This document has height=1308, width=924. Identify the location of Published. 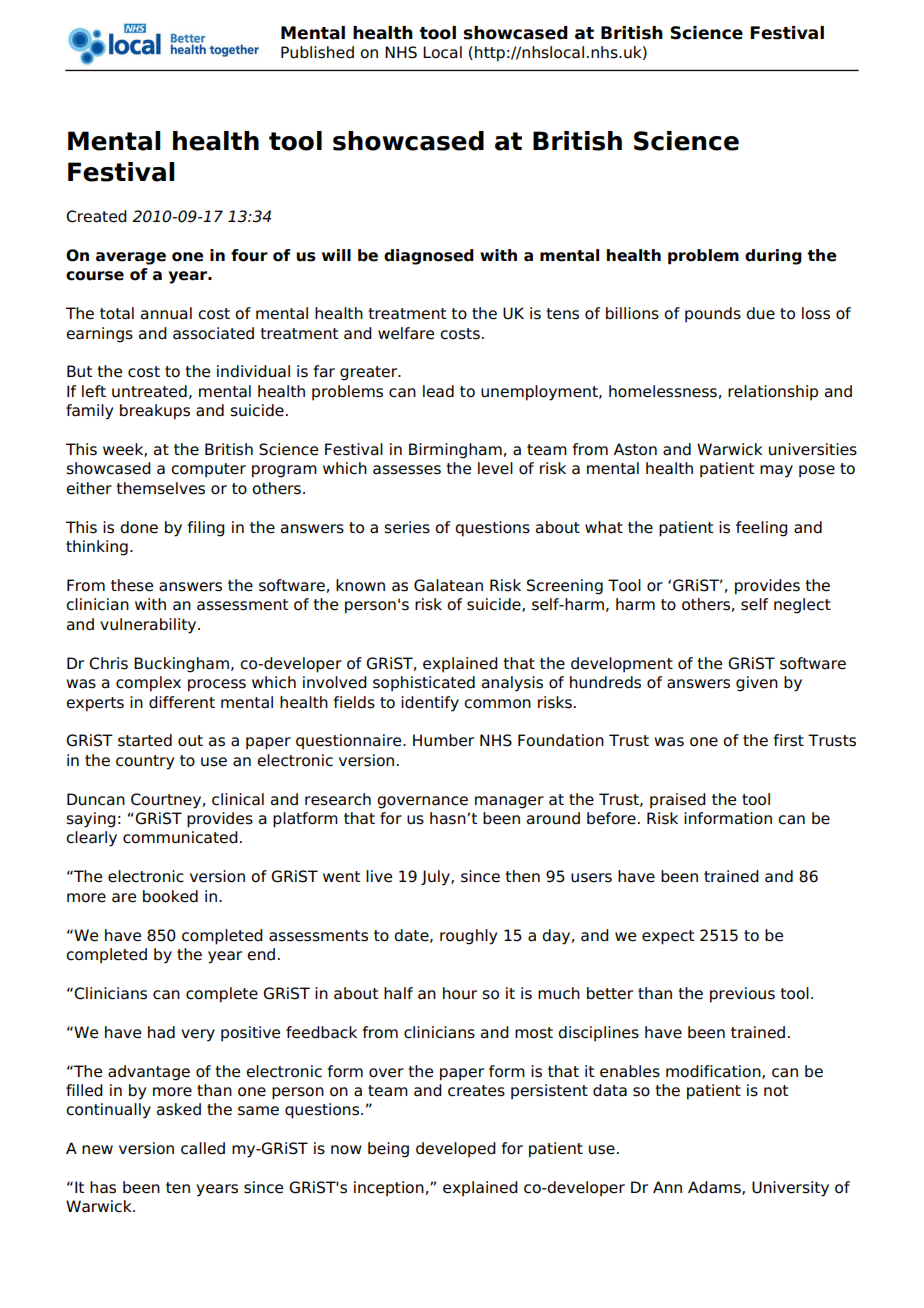
(317, 52).
